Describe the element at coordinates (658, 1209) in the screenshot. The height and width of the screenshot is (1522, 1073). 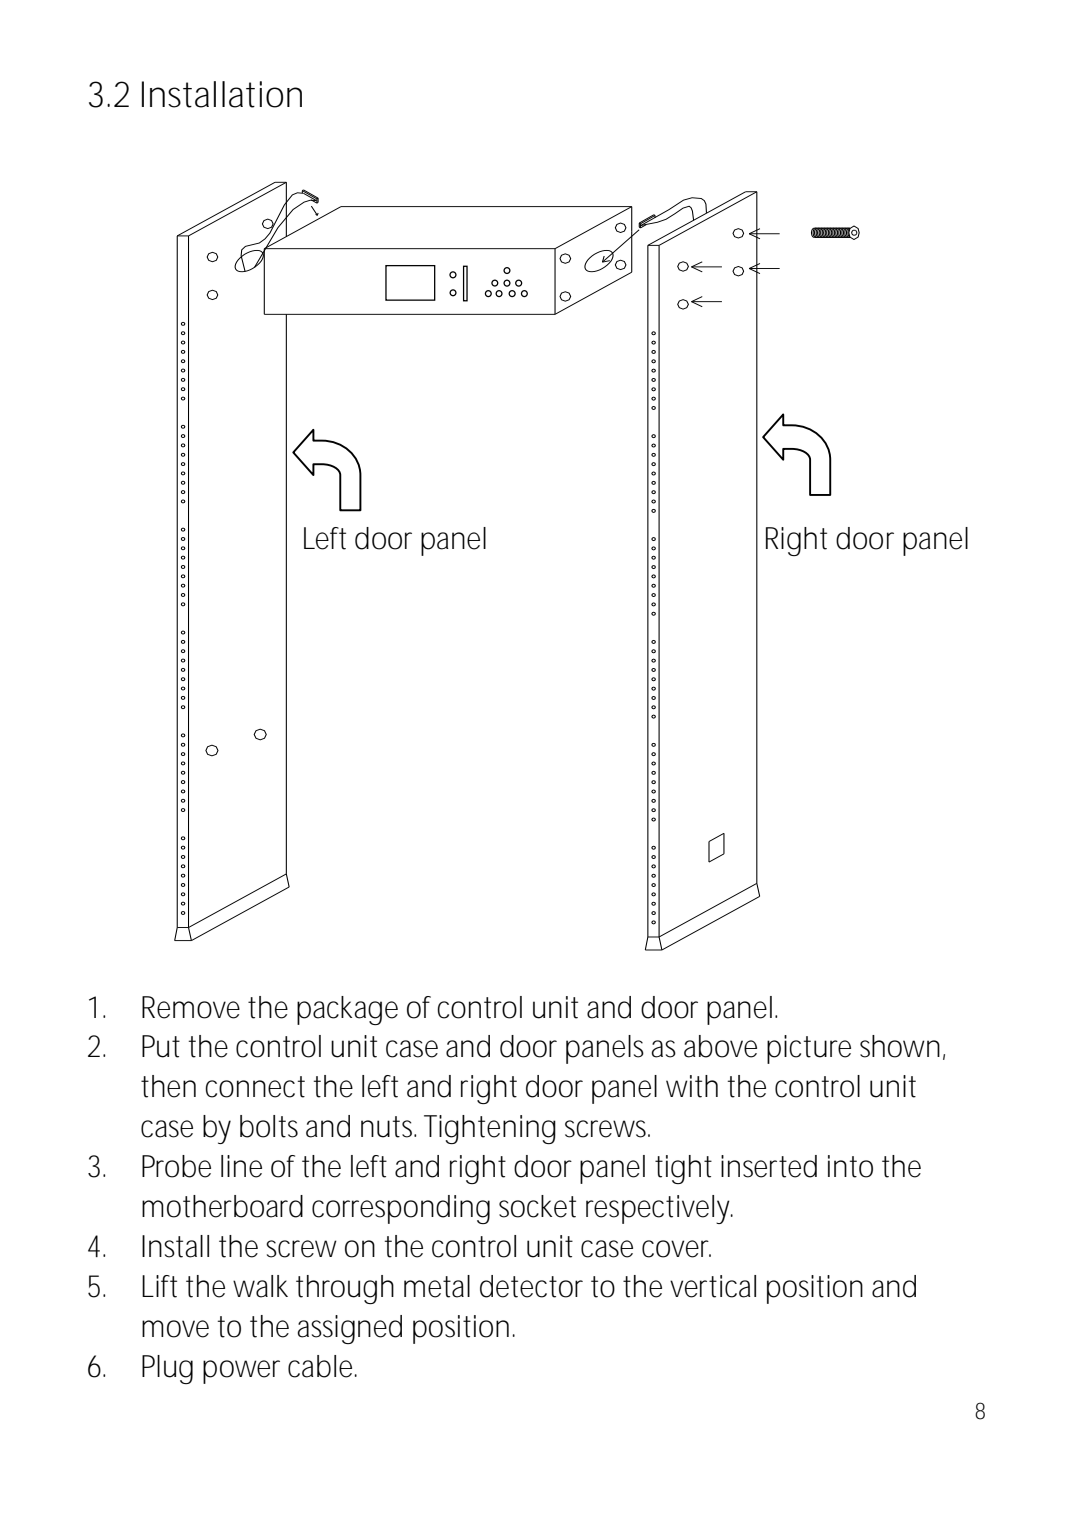
I see `respectively` at that location.
